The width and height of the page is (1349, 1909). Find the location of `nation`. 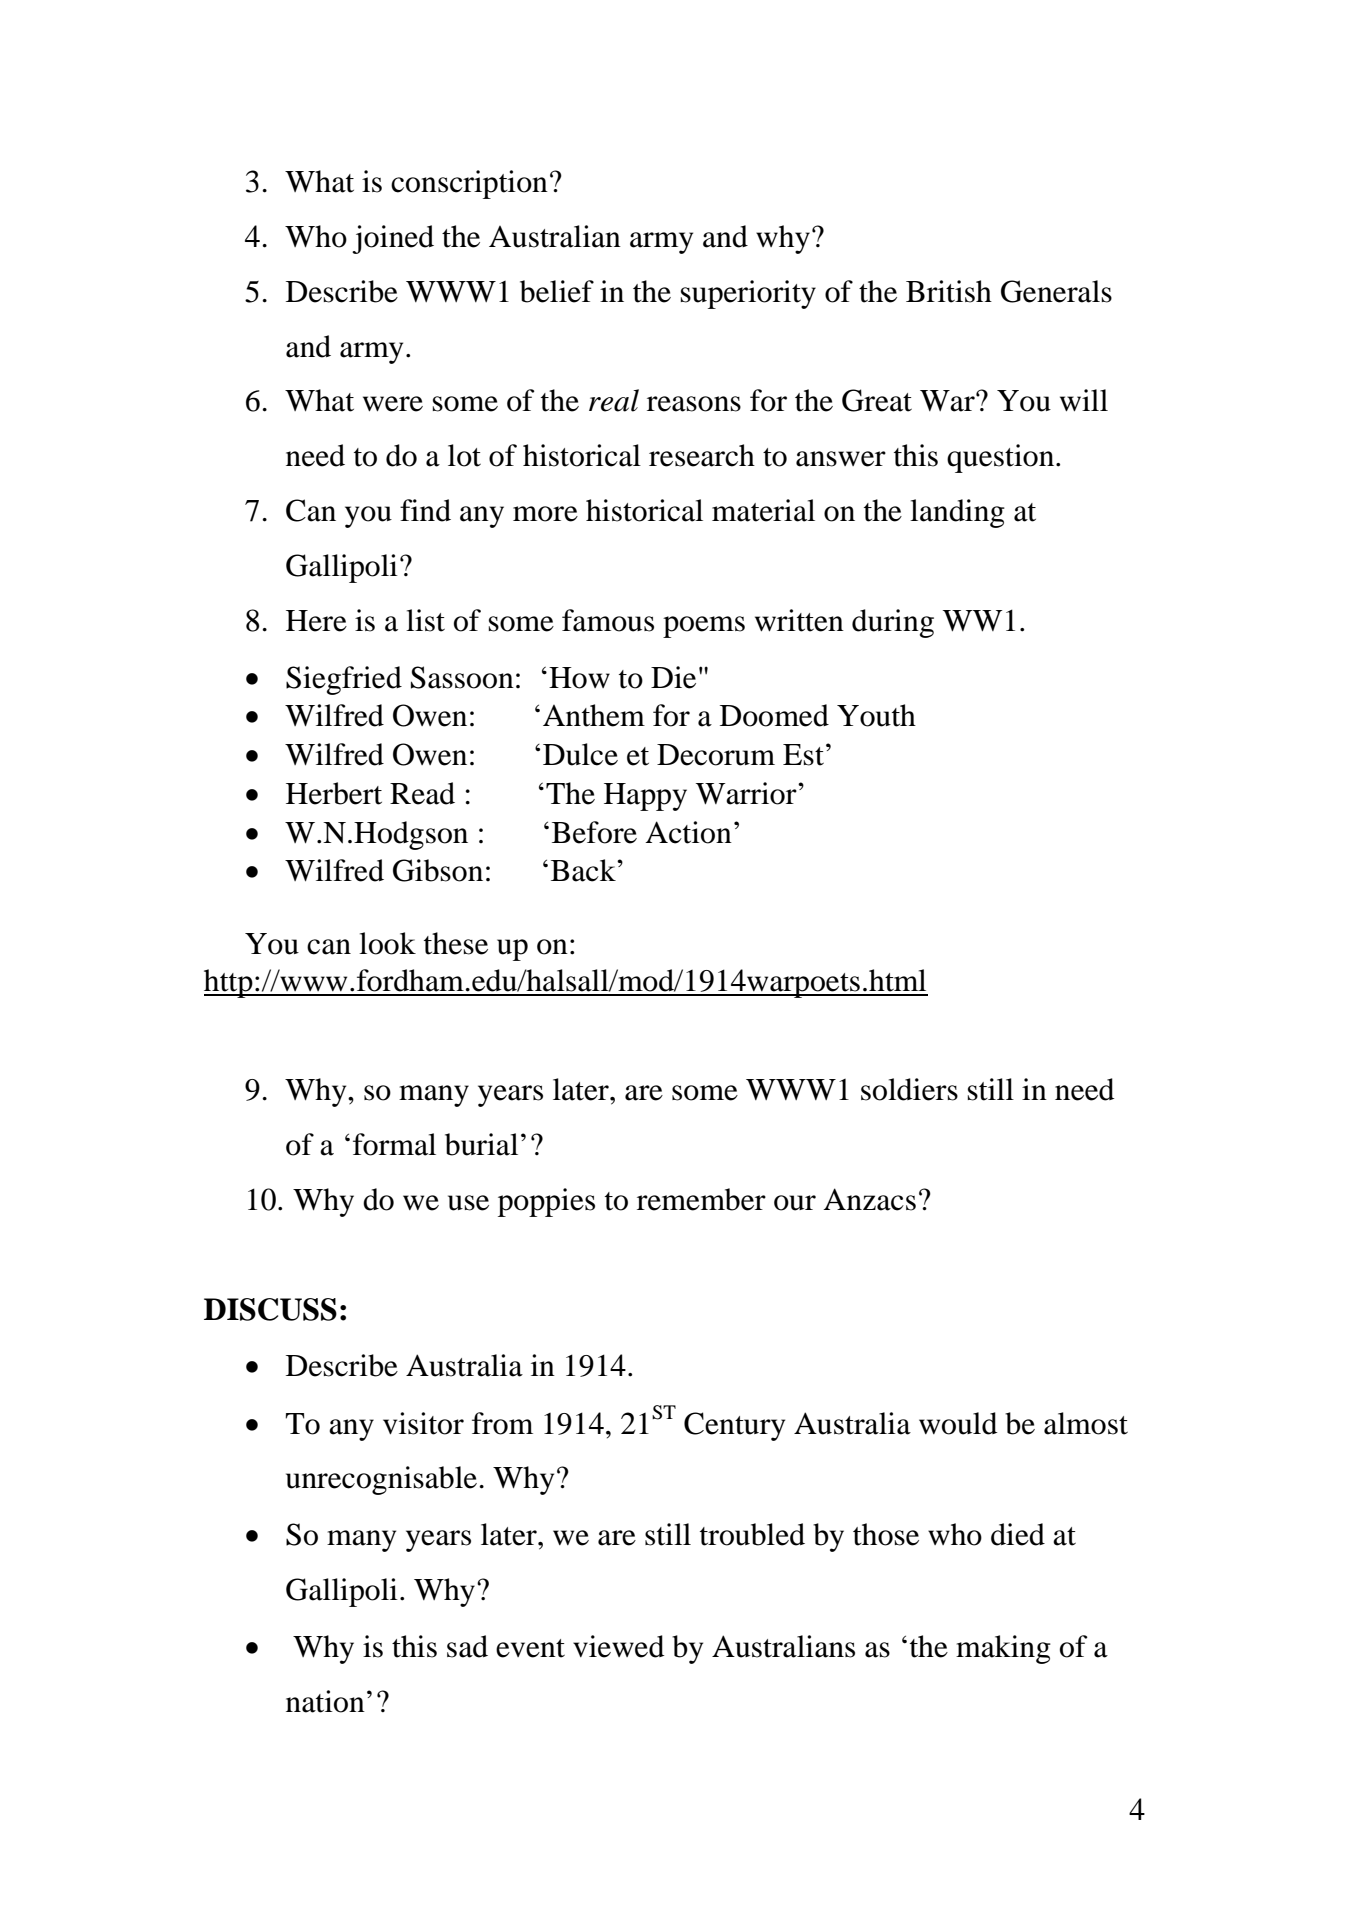

nation is located at coordinates (325, 1701).
